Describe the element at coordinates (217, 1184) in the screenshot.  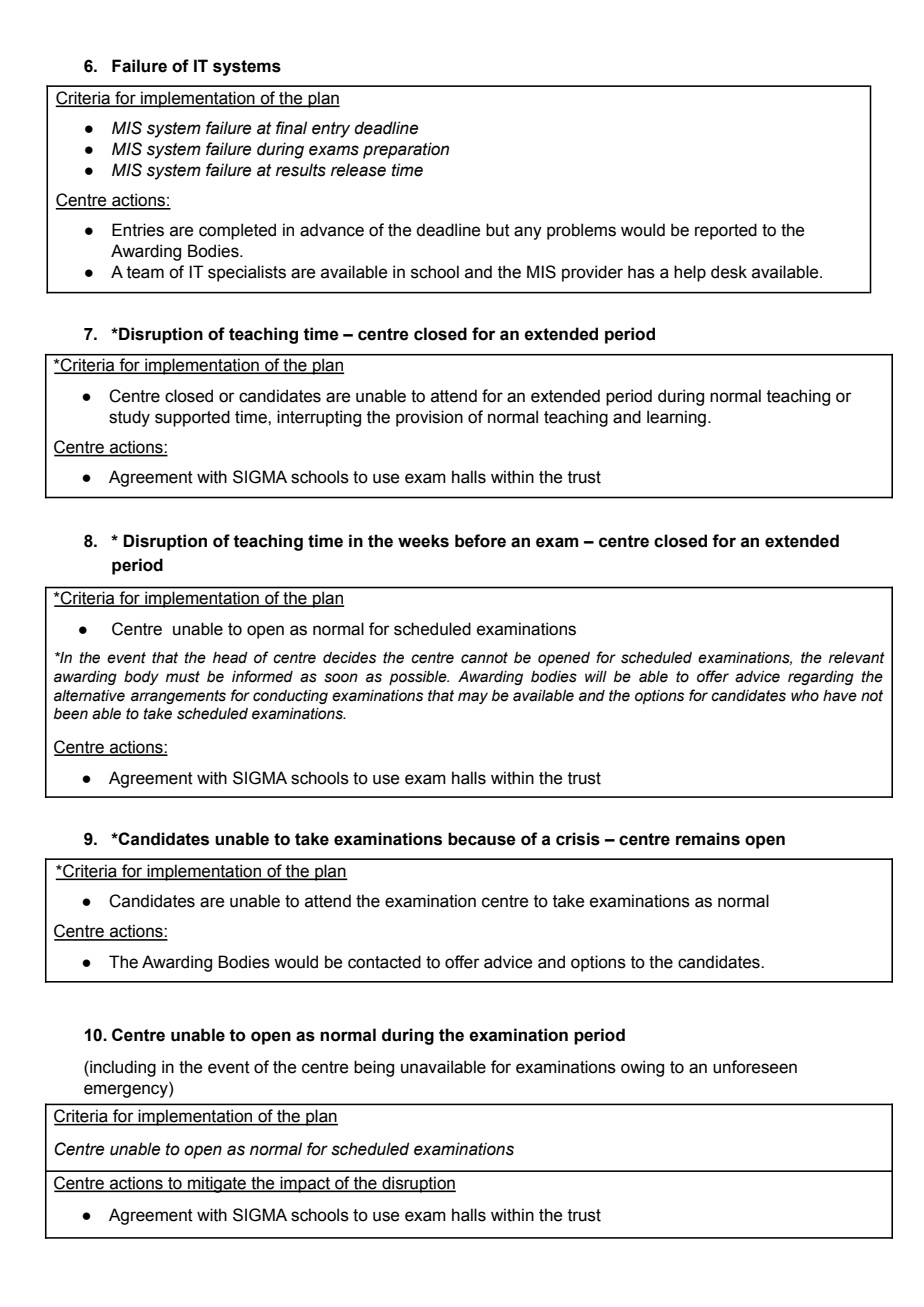
I see `mitigate` at that location.
